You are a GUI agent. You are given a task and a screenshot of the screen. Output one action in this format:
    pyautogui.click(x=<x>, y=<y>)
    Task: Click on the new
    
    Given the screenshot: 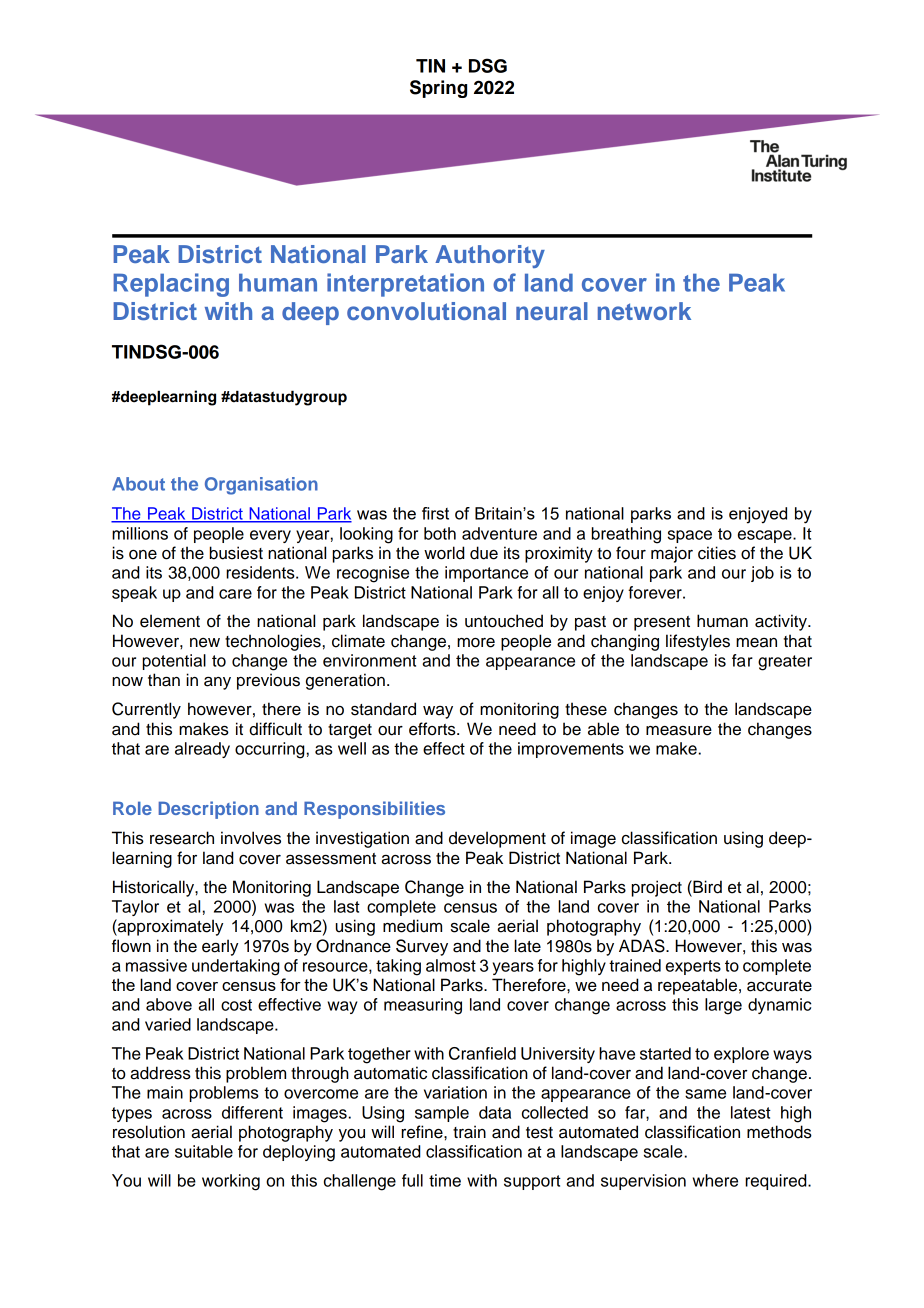 What is the action you would take?
    pyautogui.click(x=205, y=643)
